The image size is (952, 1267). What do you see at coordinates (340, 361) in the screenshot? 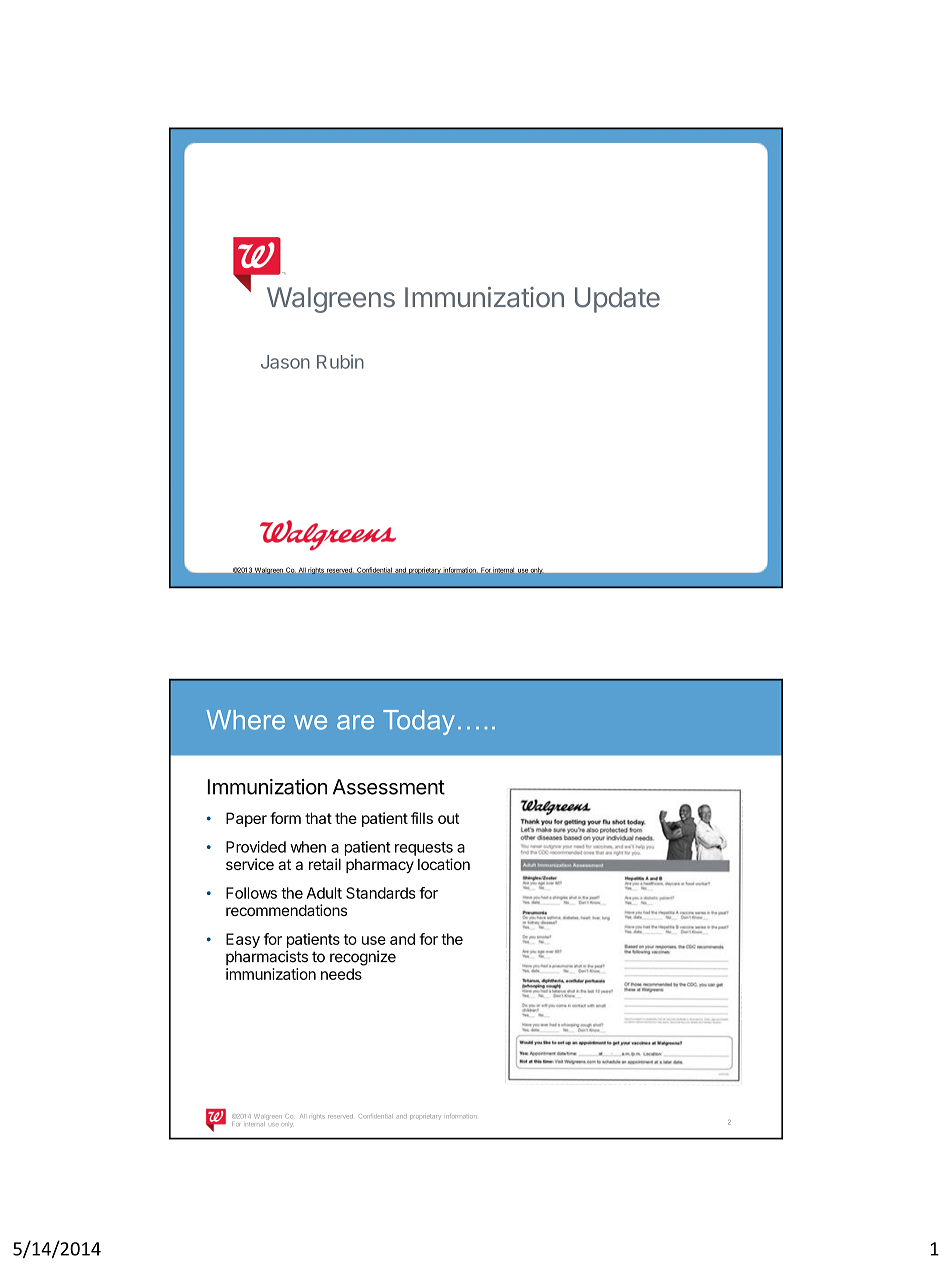
I see `Rubin` at bounding box center [340, 361].
